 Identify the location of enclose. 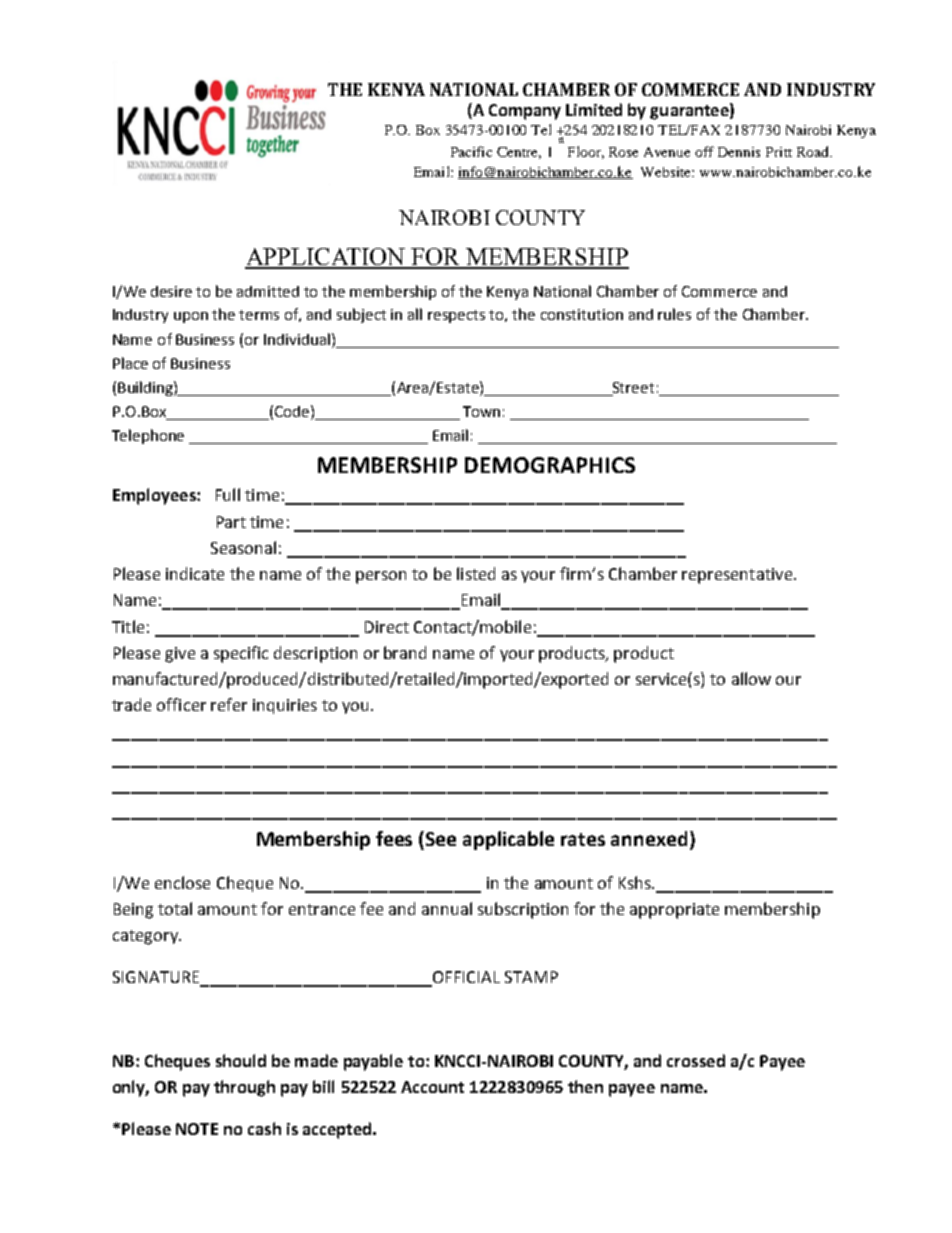
(182, 882).
